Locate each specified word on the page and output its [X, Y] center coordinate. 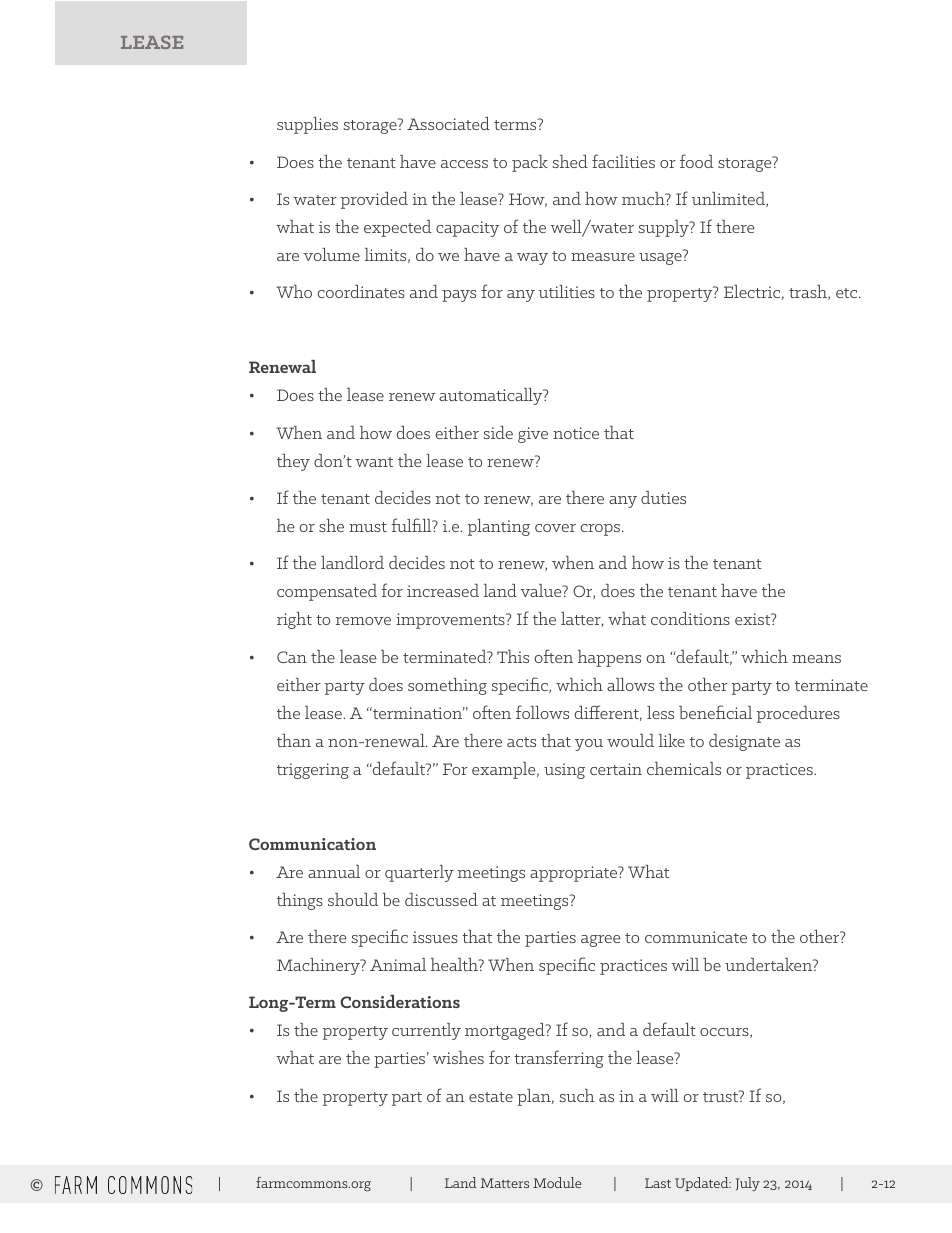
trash [809, 292]
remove [363, 621]
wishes [458, 1057]
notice [576, 433]
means [816, 659]
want [374, 462]
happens [609, 658]
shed [570, 161]
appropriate [575, 874]
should [353, 899]
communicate [696, 937]
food [696, 161]
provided [374, 200]
